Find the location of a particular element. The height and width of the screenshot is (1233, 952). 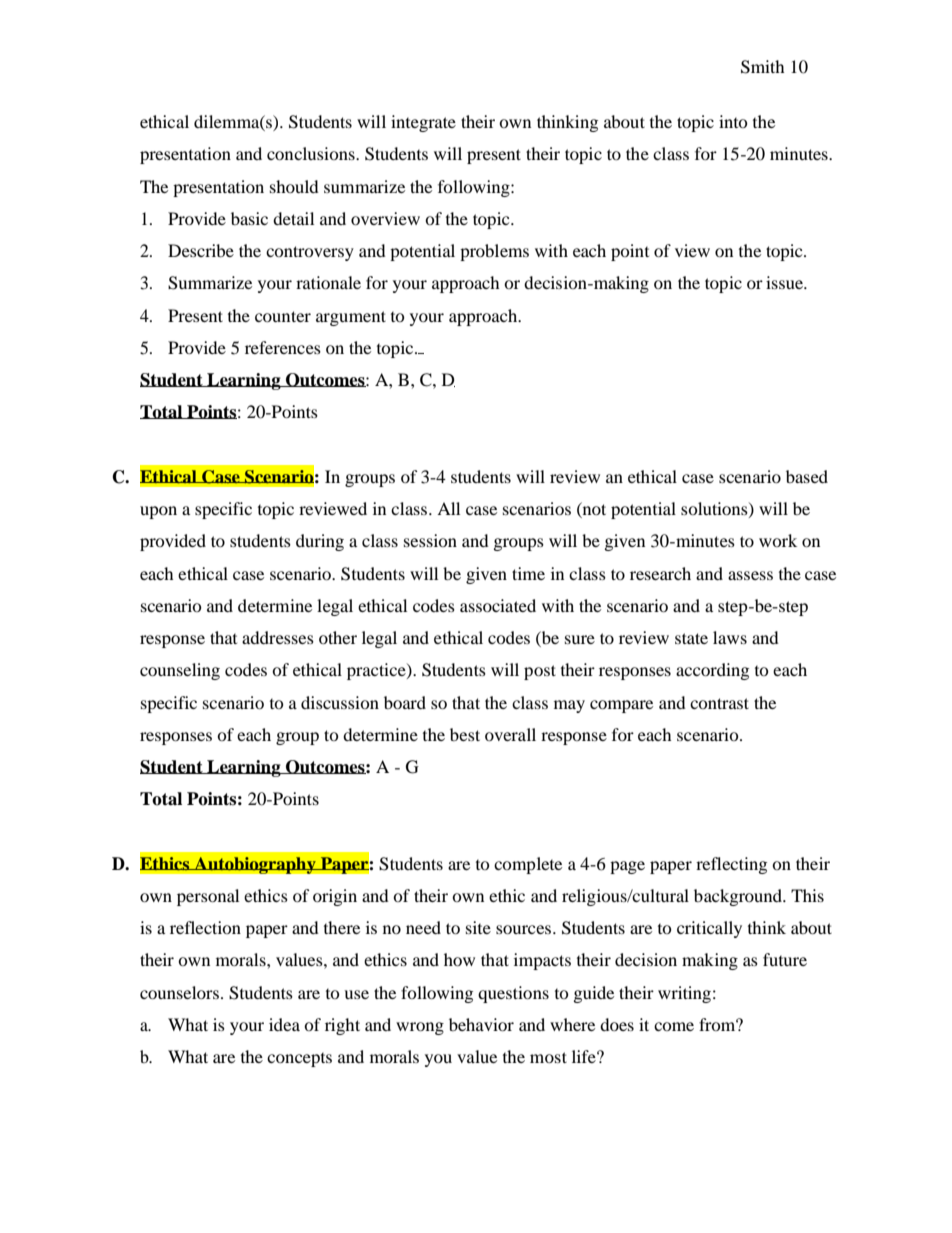

references is located at coordinates (283, 347).
